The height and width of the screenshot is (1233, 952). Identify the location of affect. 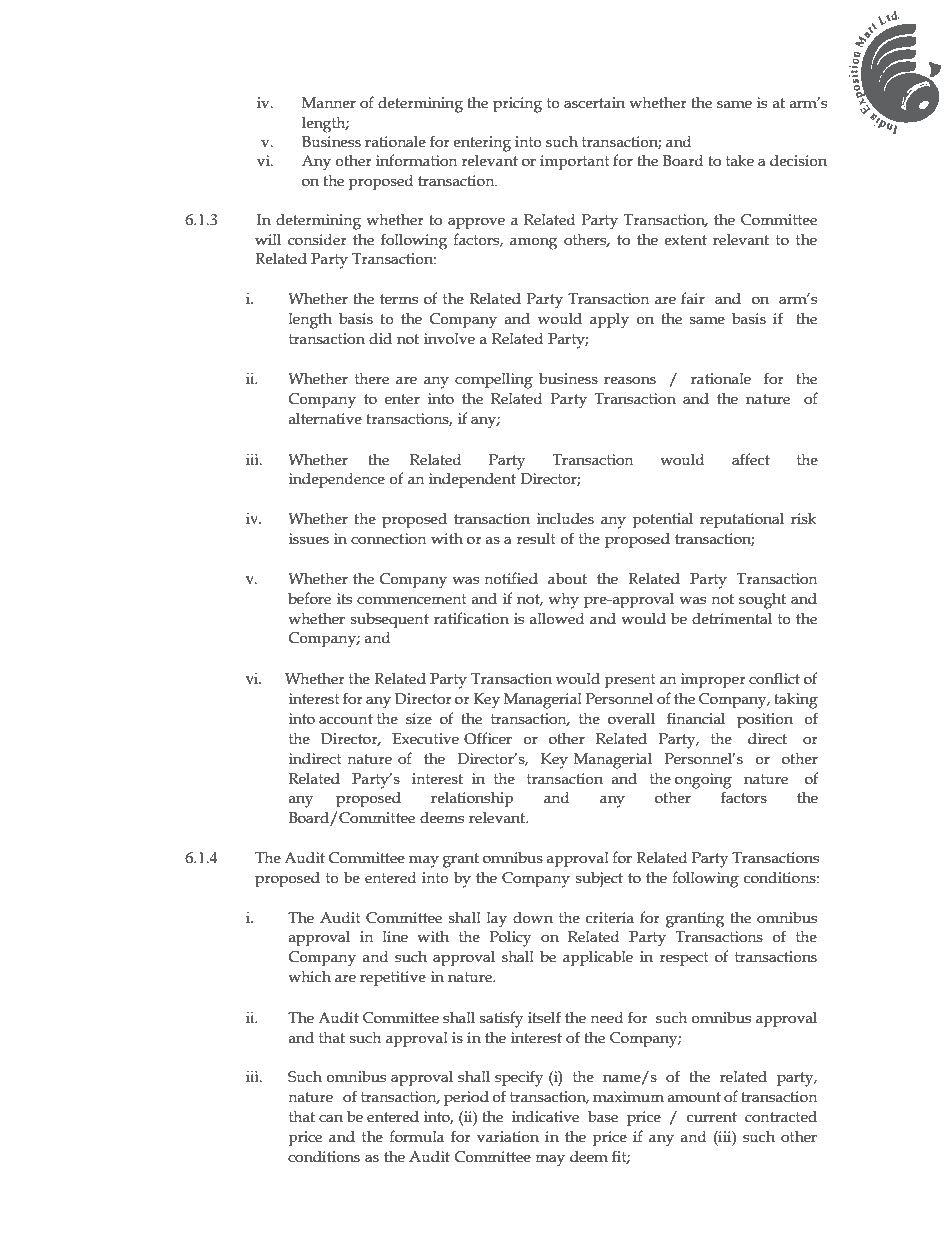
(751, 459).
